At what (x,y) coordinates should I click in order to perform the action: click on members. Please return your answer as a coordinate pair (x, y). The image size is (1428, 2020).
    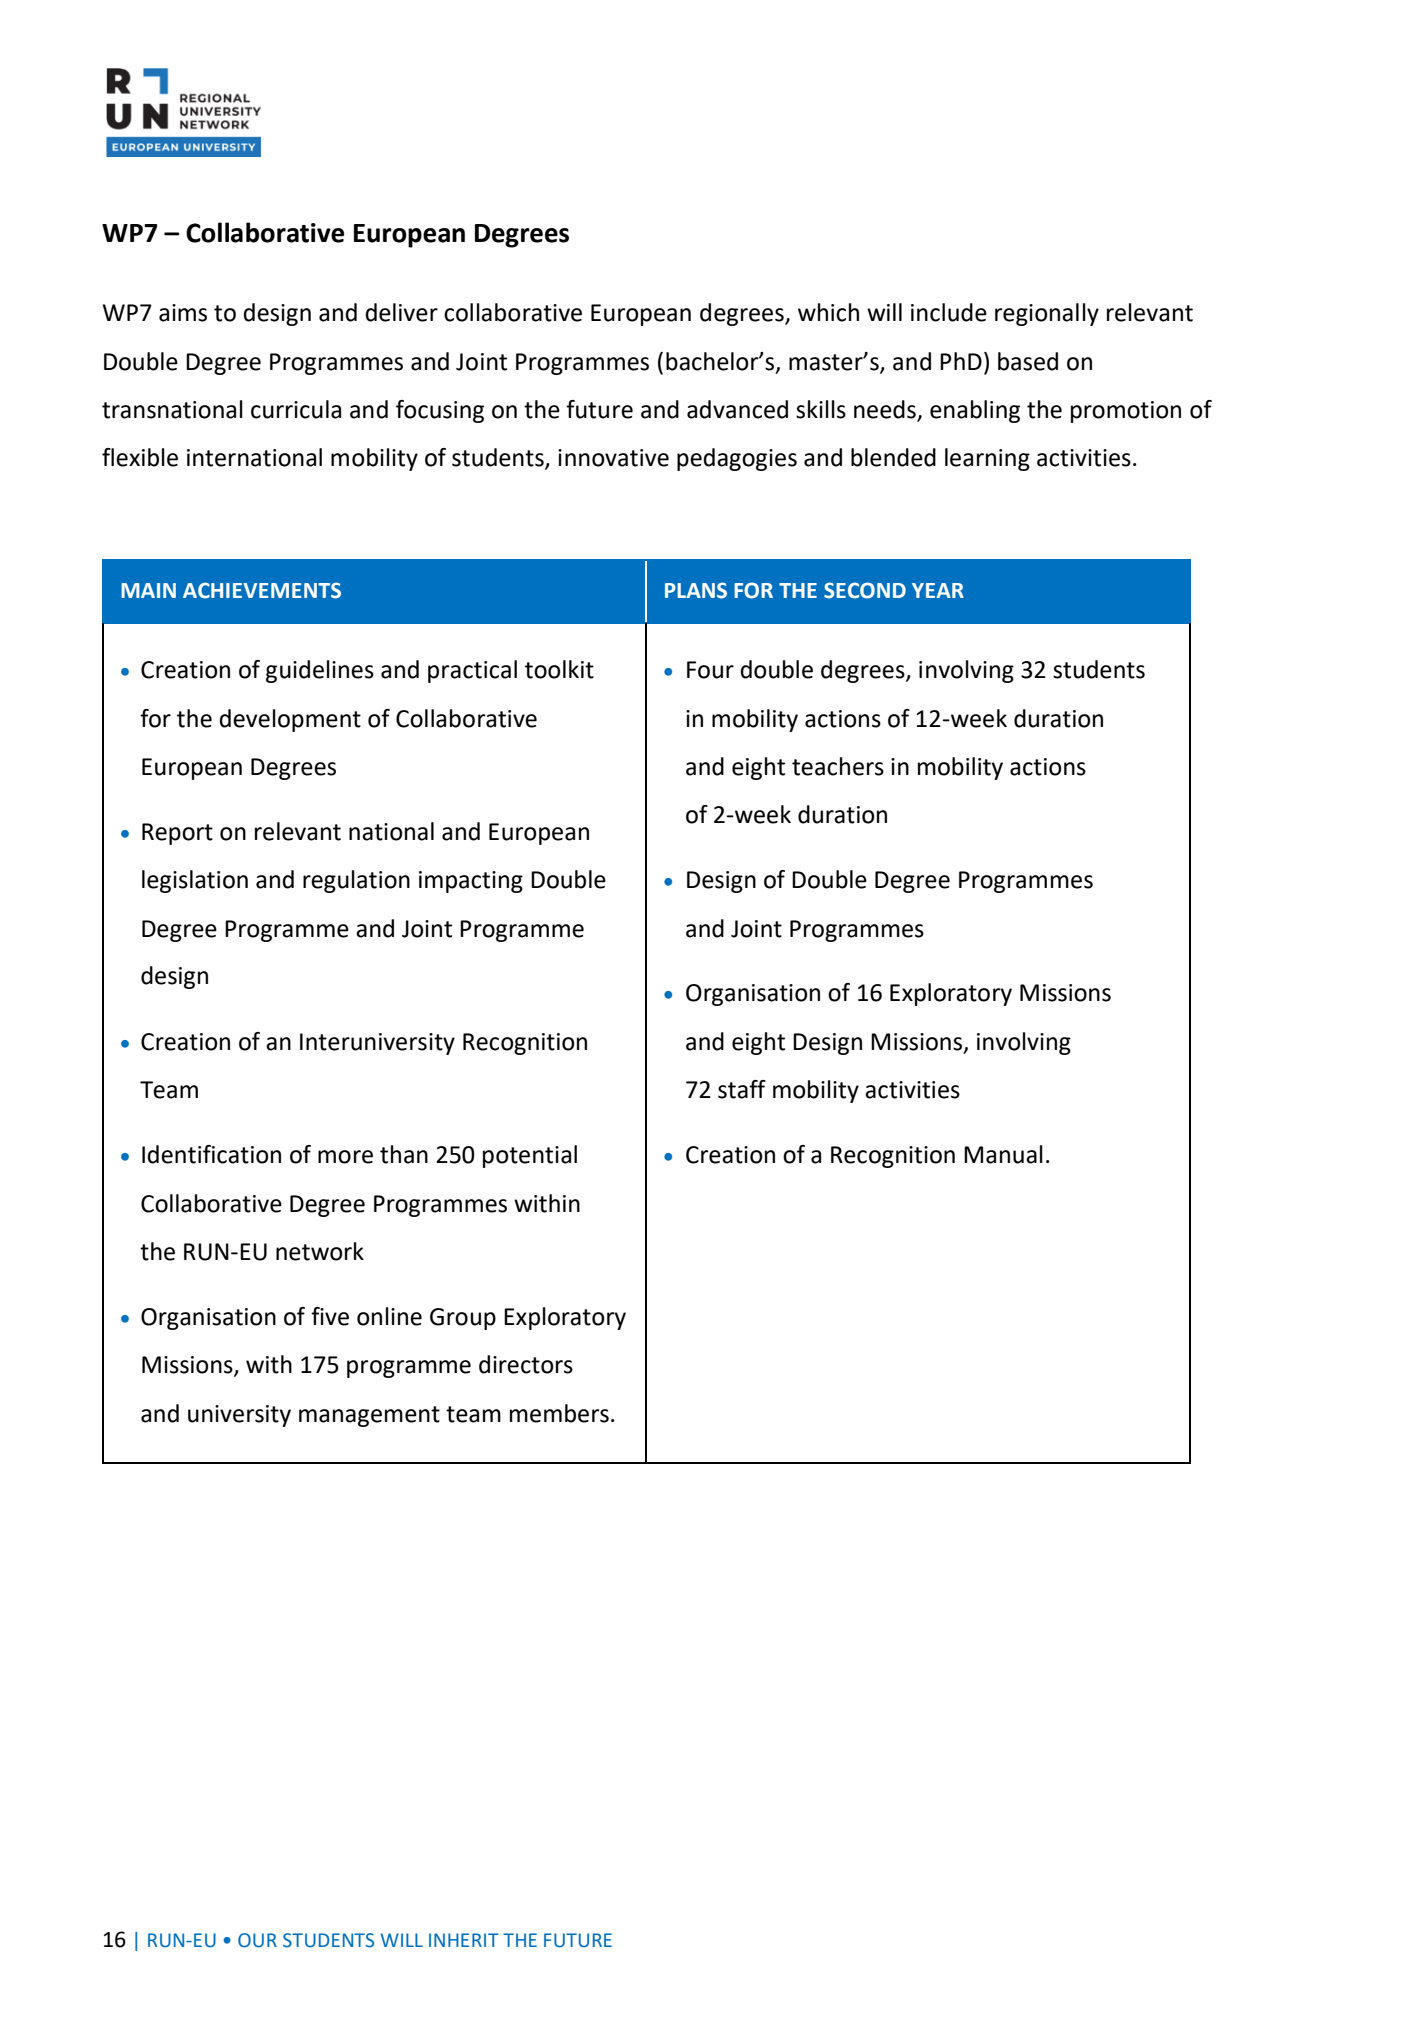
    Looking at the image, I should click on (559, 1413).
